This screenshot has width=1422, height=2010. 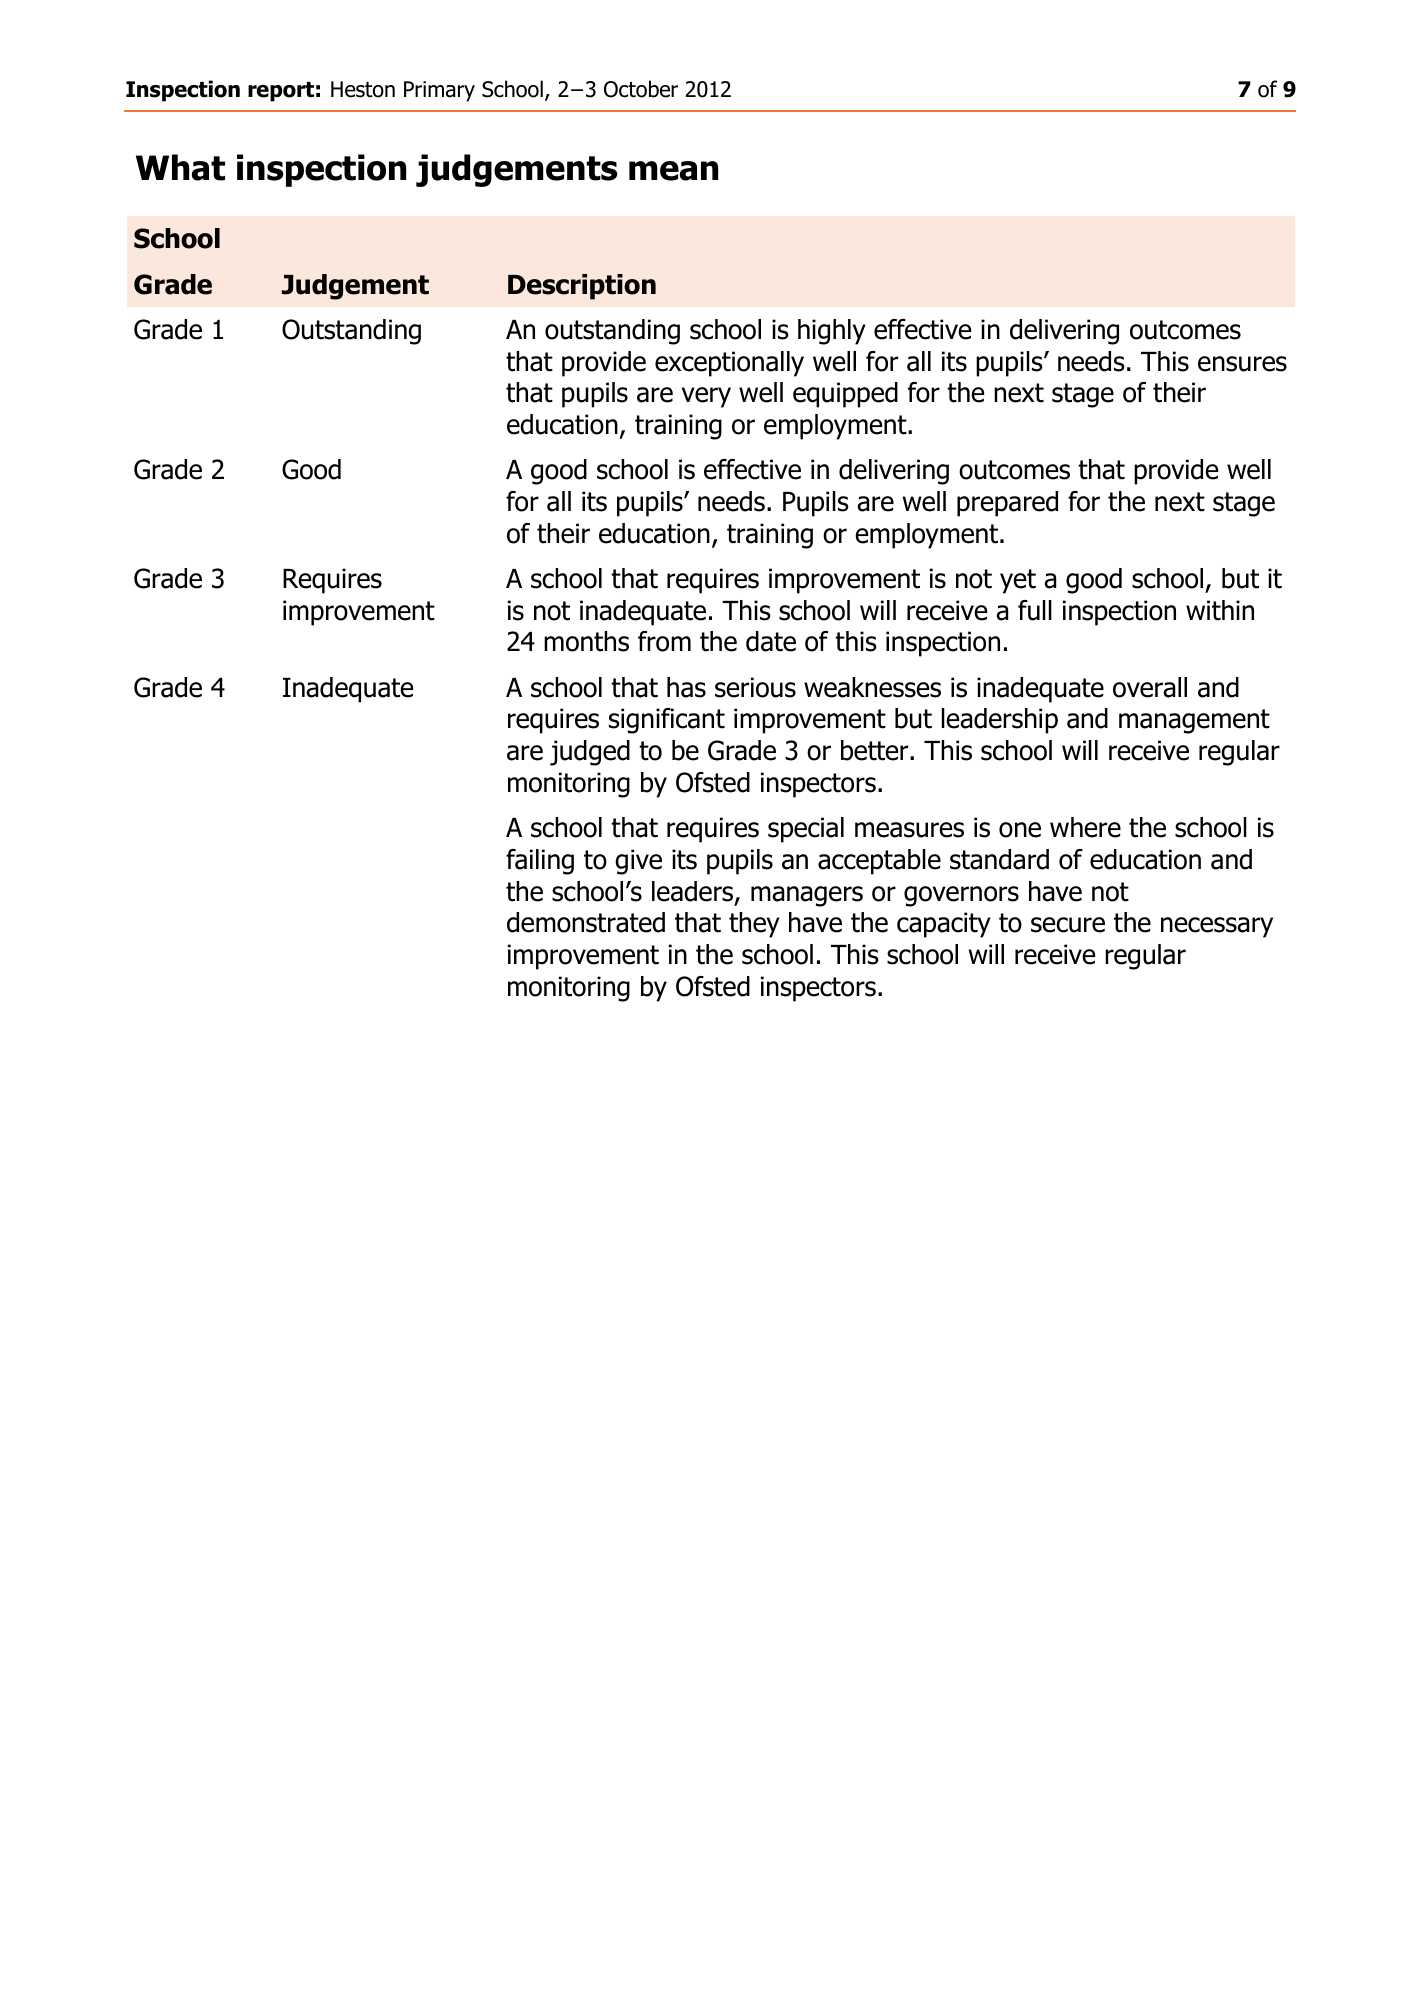 What do you see at coordinates (673, 171) in the screenshot?
I see `mean` at bounding box center [673, 171].
